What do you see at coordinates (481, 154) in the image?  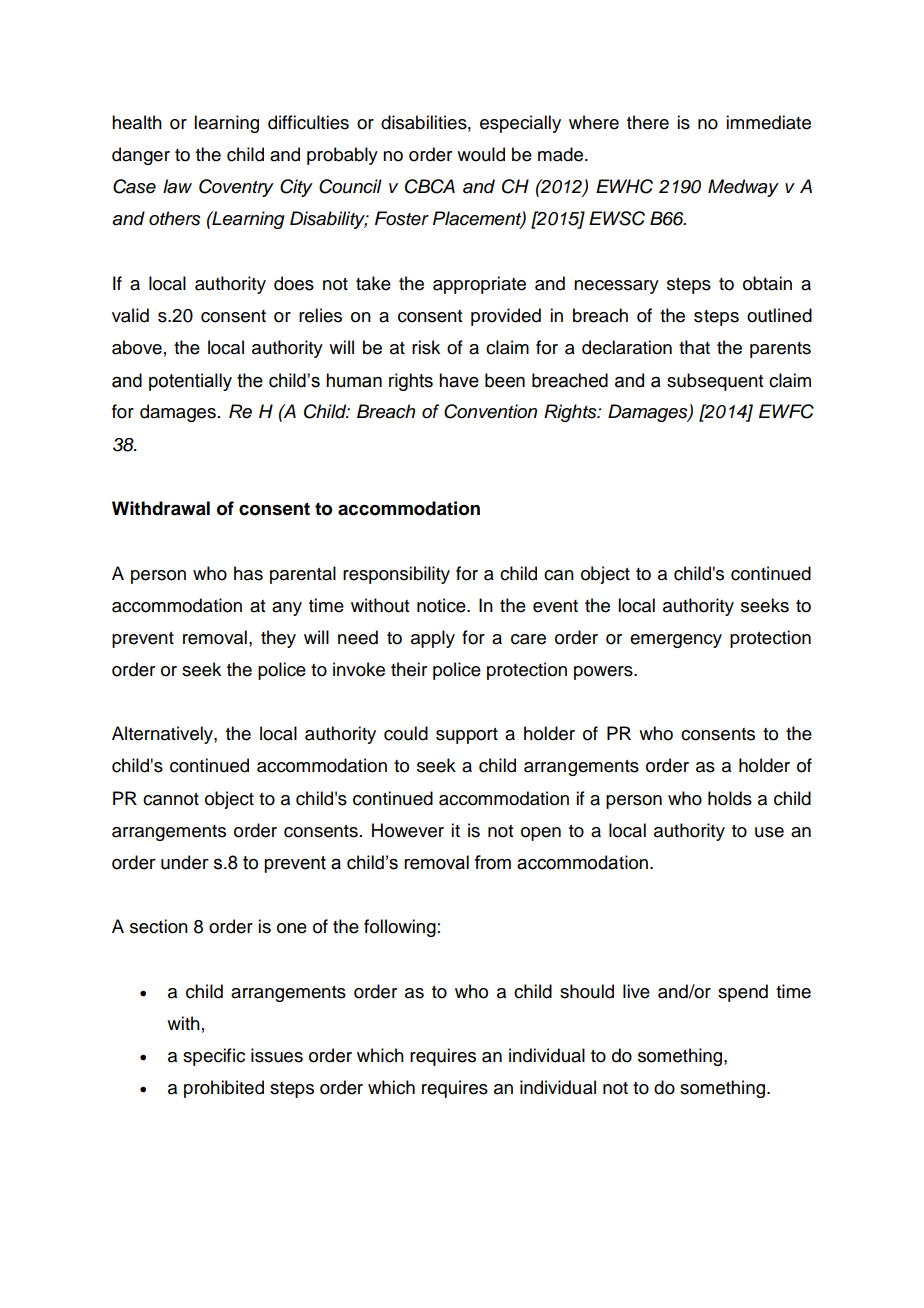 I see `would` at bounding box center [481, 154].
